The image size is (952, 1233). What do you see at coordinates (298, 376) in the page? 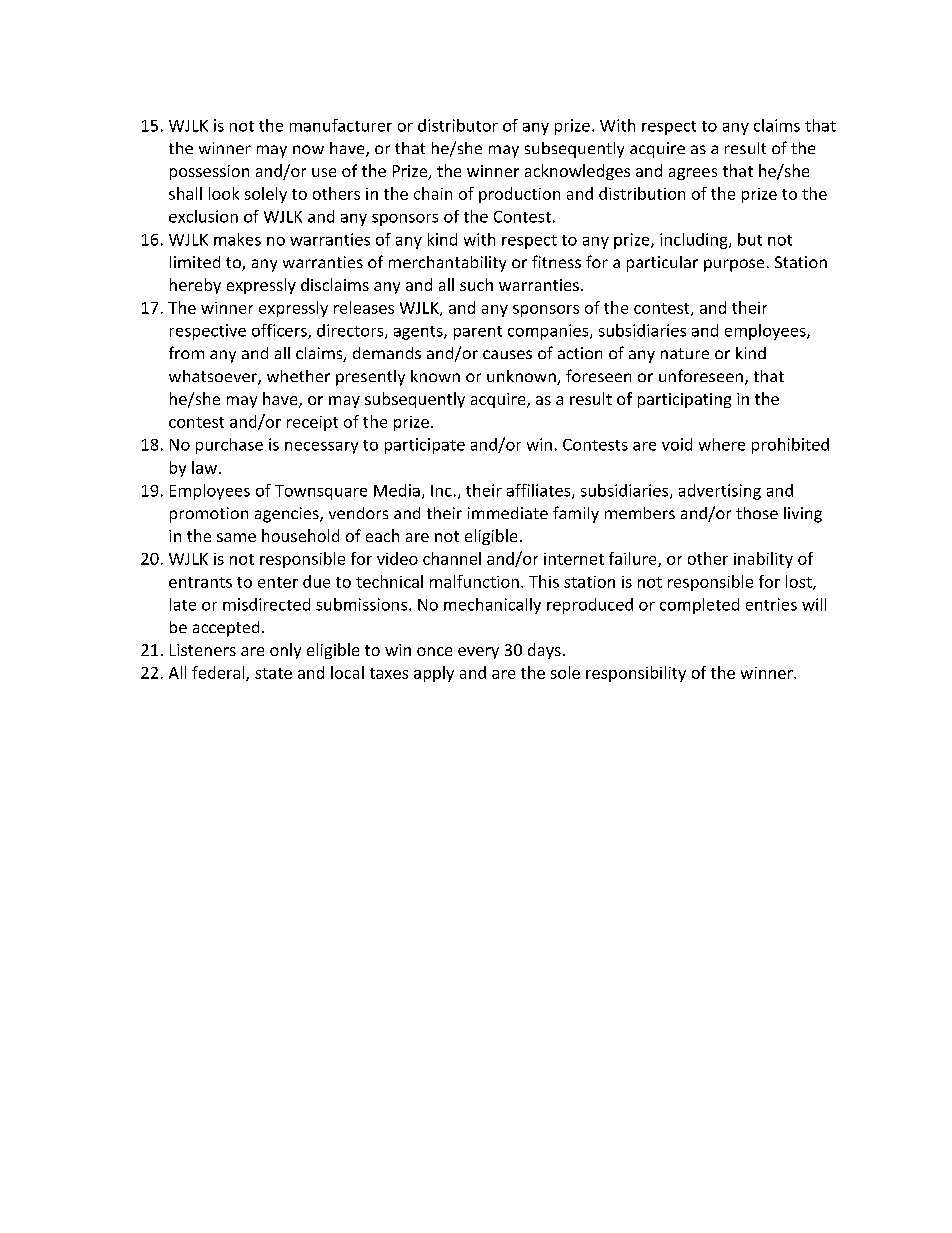
I see `whether` at bounding box center [298, 376].
